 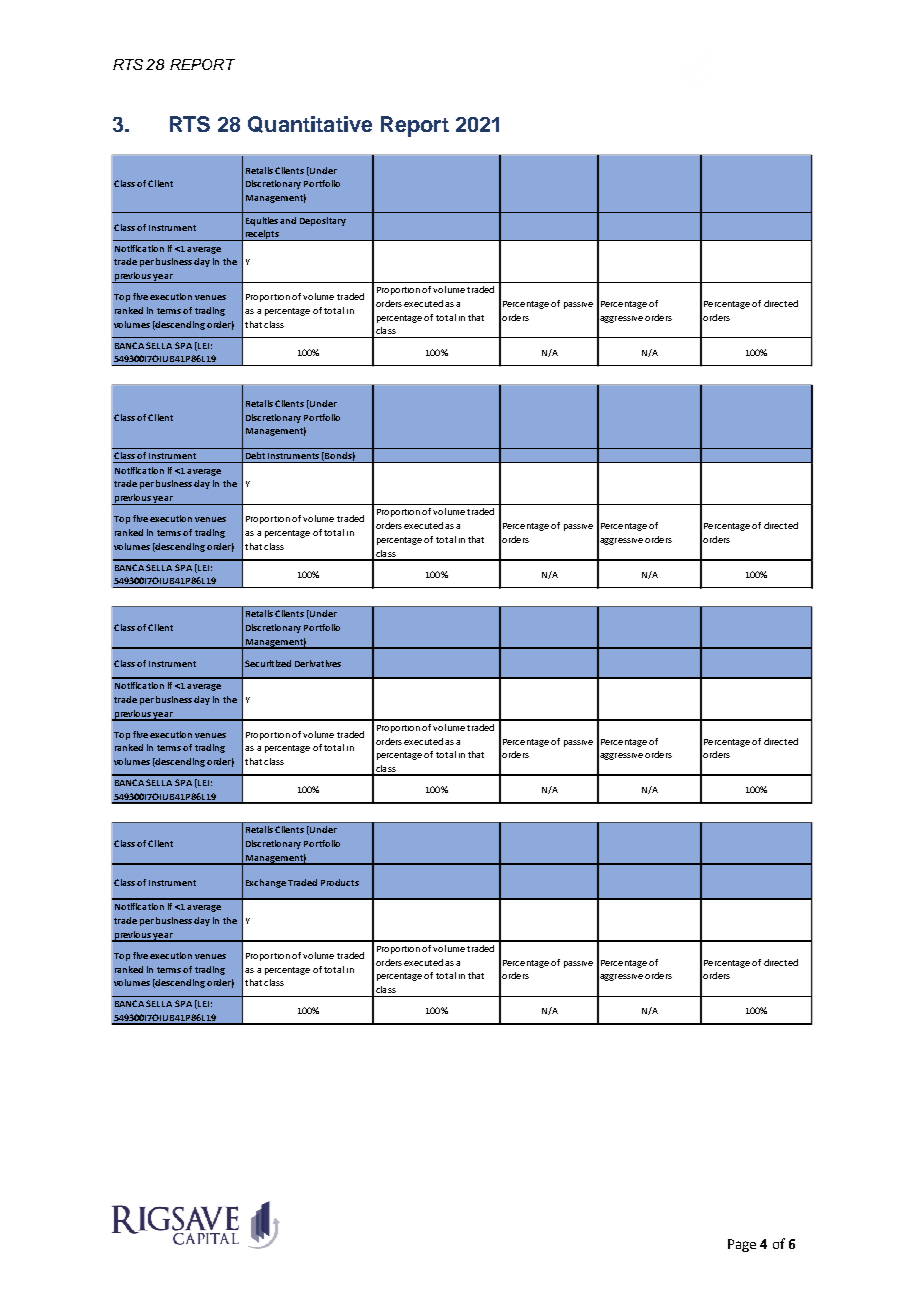 What do you see at coordinates (262, 221) in the document?
I see `Equities` at bounding box center [262, 221].
